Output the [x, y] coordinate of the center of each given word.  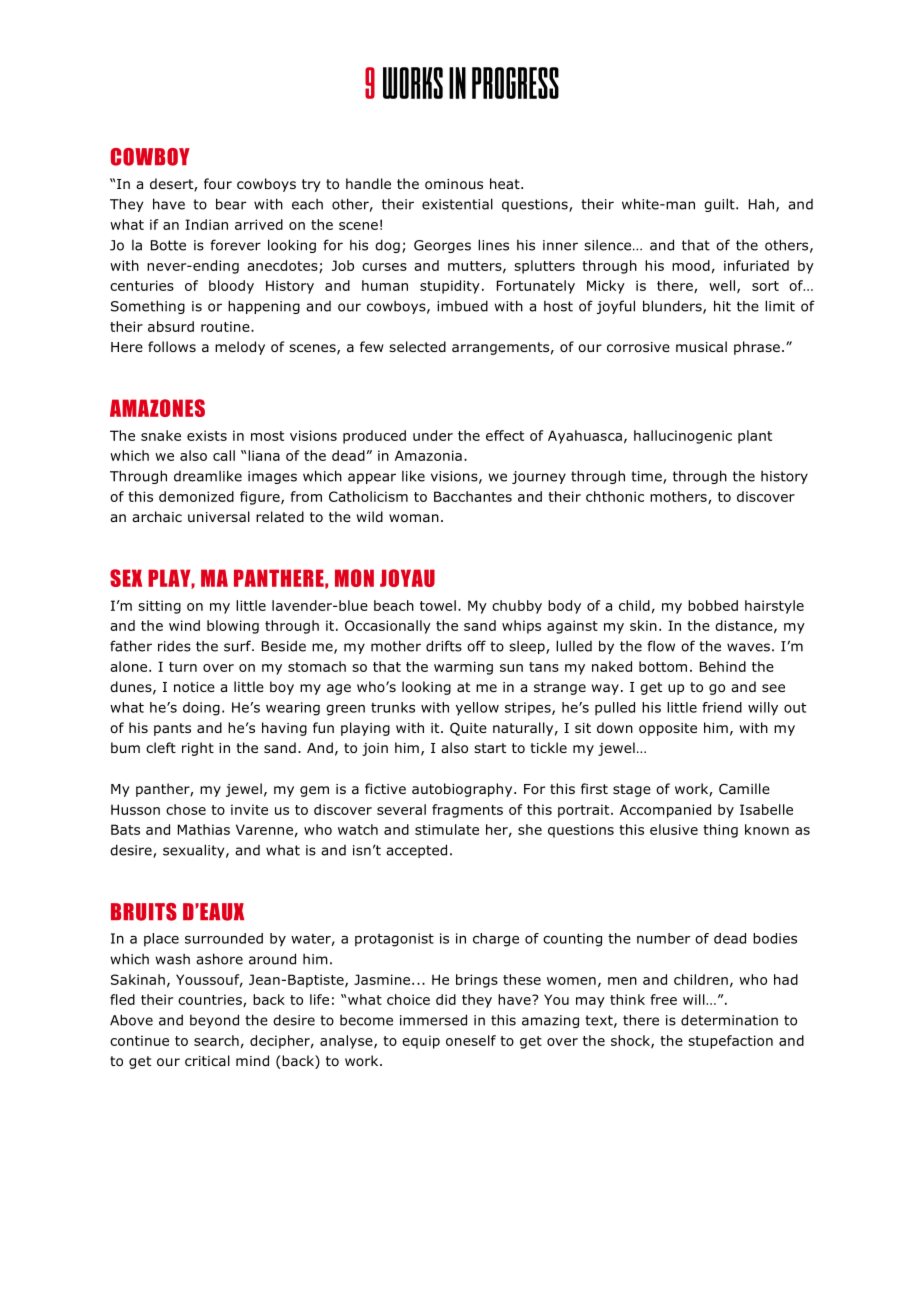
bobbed [713, 605]
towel [438, 605]
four [218, 183]
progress [515, 83]
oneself [471, 1040]
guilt [720, 205]
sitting [159, 607]
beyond [214, 1021]
